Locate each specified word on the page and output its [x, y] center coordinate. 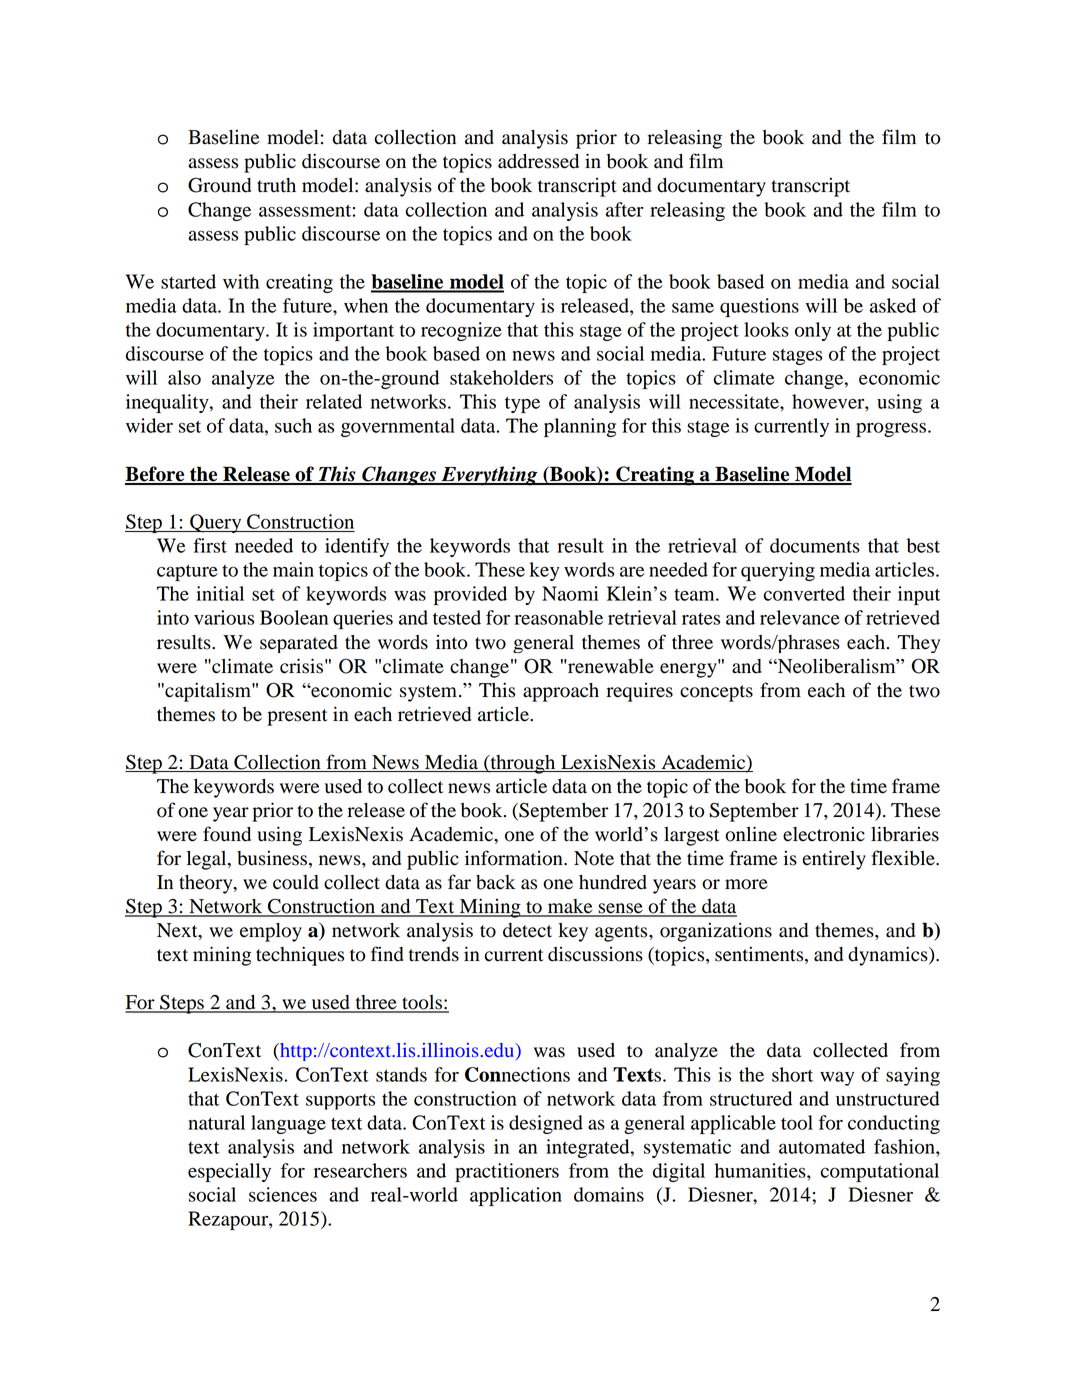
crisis [301, 666]
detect [527, 930]
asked [893, 305]
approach [561, 692]
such [293, 425]
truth [276, 185]
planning [580, 427]
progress [892, 429]
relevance [800, 617]
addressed [538, 161]
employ [271, 932]
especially [229, 1172]
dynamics [889, 956]
